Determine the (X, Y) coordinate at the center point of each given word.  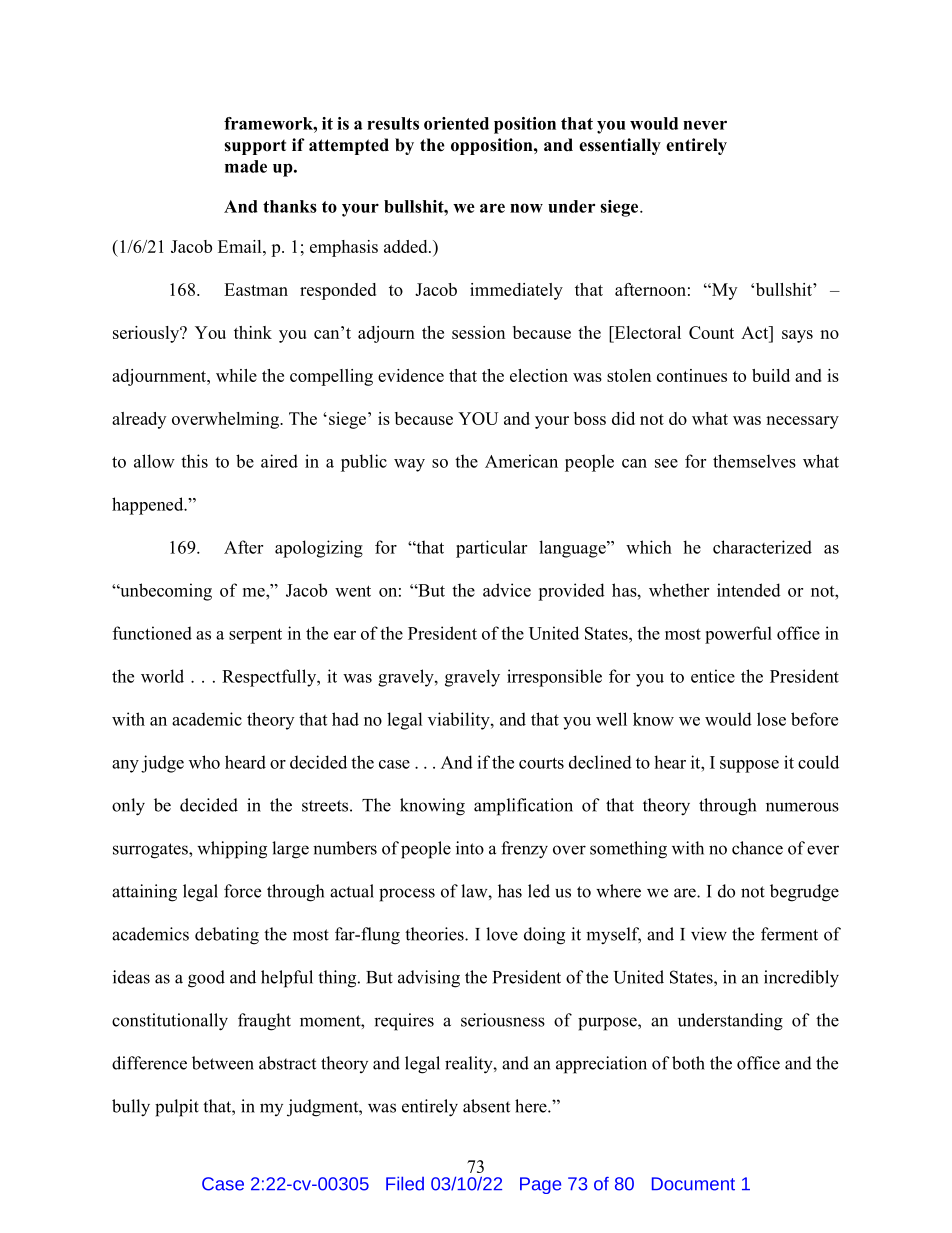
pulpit (177, 1108)
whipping (232, 850)
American (521, 461)
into (470, 848)
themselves (754, 461)
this (194, 461)
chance (757, 848)
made (246, 166)
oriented (456, 123)
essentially (620, 146)
